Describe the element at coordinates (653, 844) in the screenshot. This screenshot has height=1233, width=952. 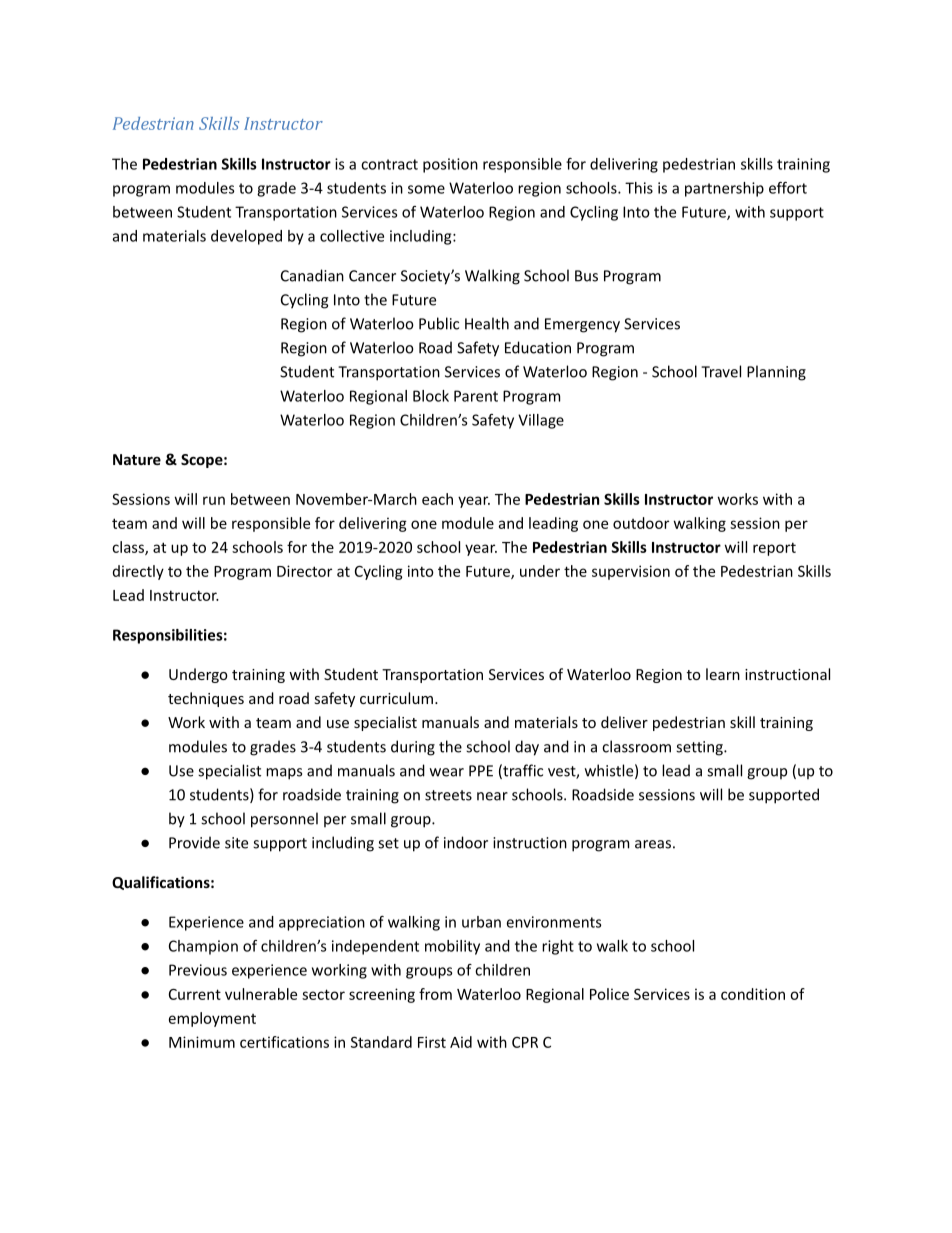
I see `areas` at that location.
